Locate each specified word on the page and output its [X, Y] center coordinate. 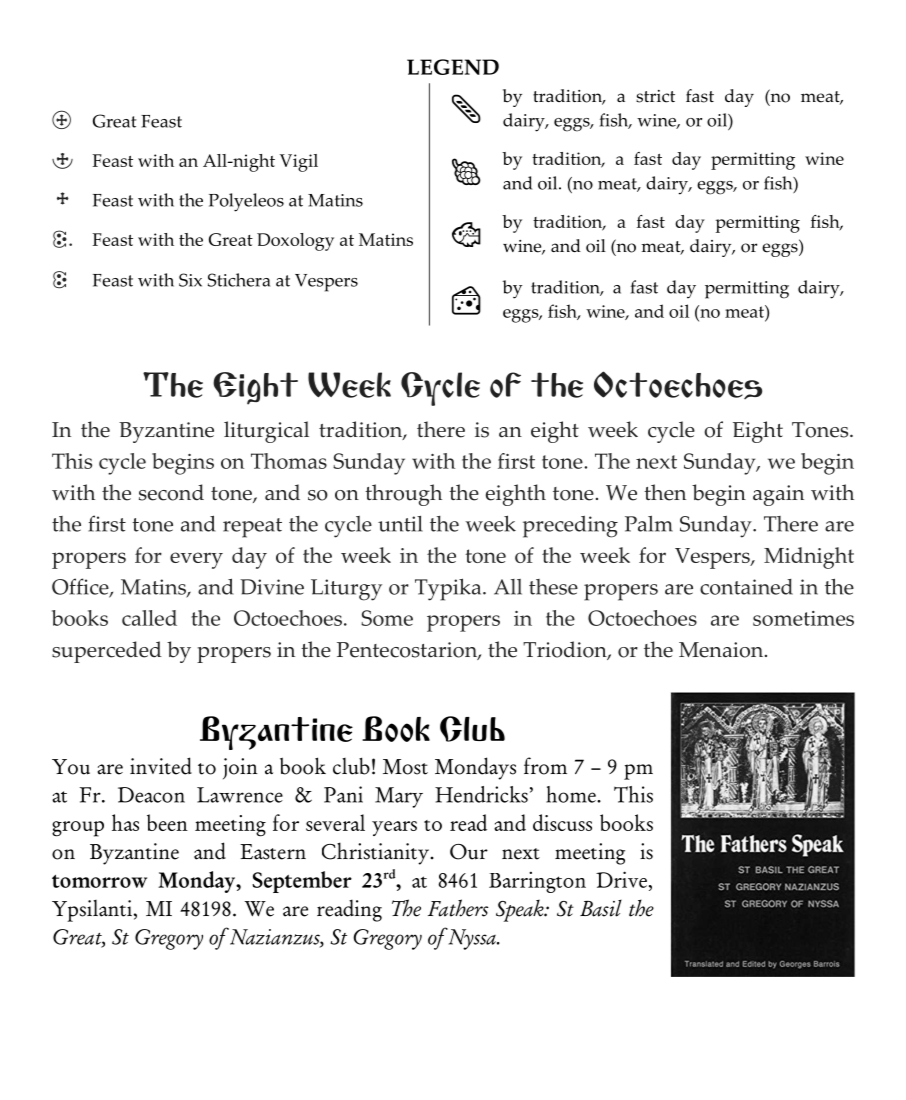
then [665, 492]
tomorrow [99, 881]
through [403, 495]
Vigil [299, 163]
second [171, 492]
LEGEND [453, 67]
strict [655, 96]
